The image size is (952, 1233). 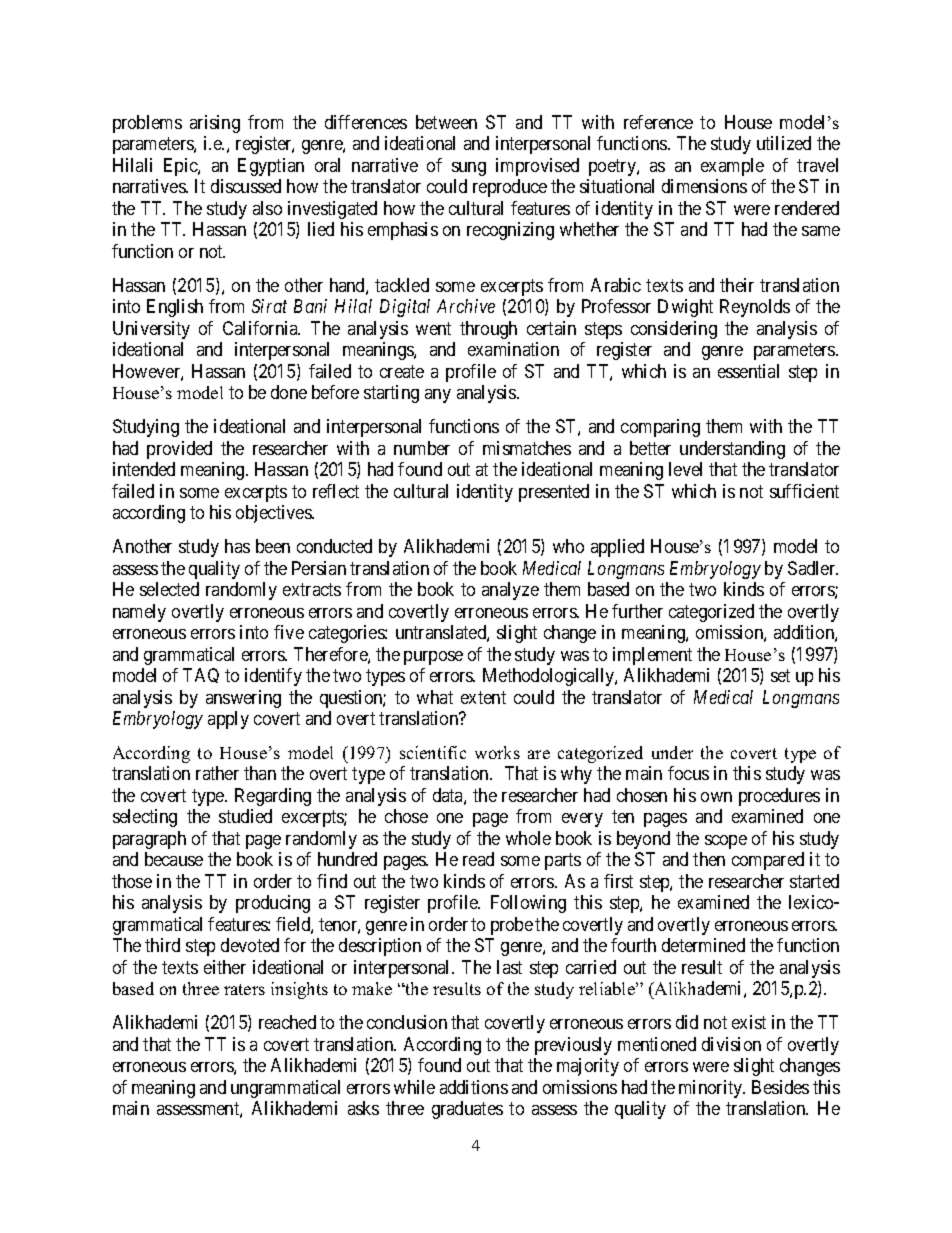 I want to click on read, so click(x=478, y=859).
